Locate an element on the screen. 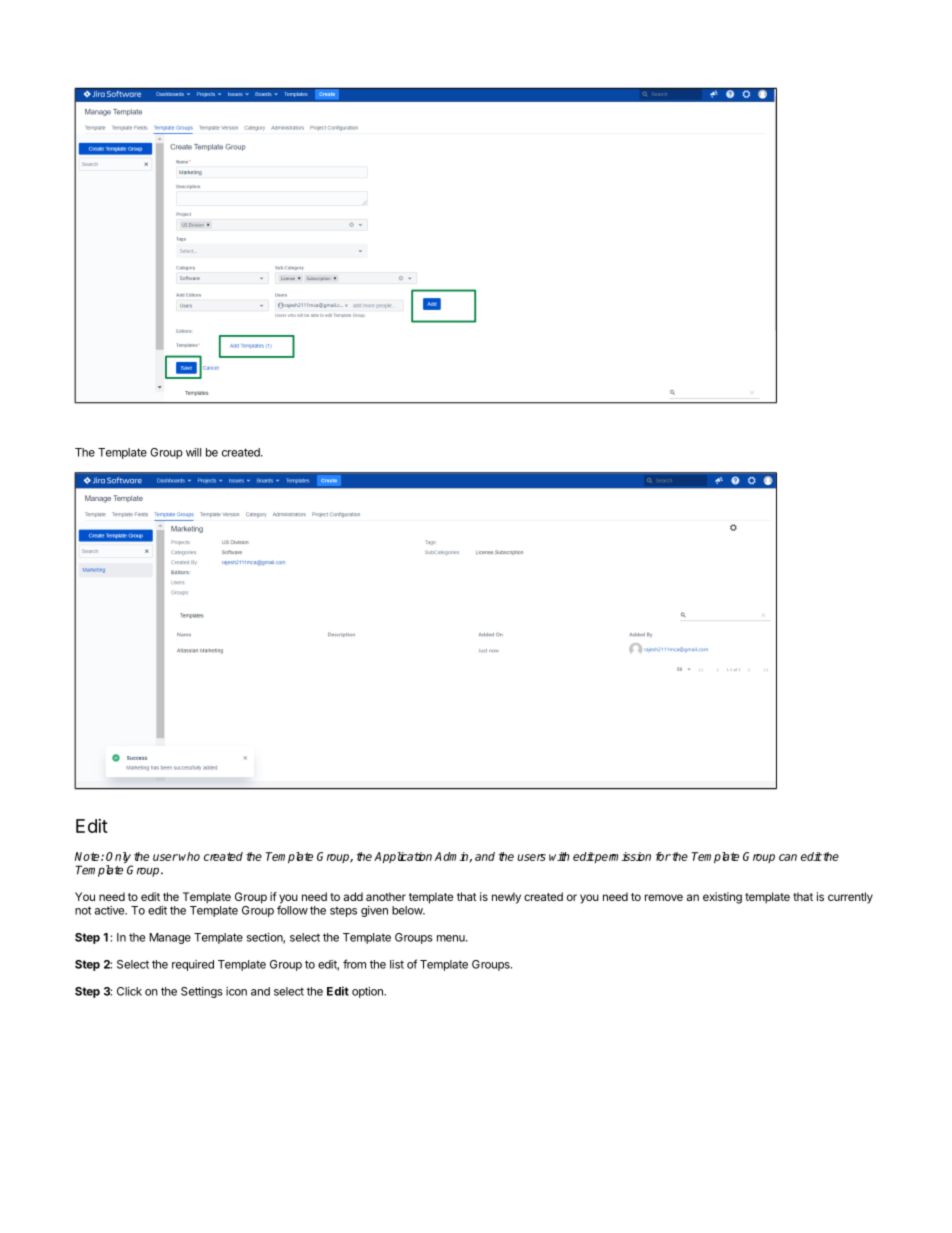 This screenshot has height=1233, width=952. permission is located at coordinates (622, 857).
